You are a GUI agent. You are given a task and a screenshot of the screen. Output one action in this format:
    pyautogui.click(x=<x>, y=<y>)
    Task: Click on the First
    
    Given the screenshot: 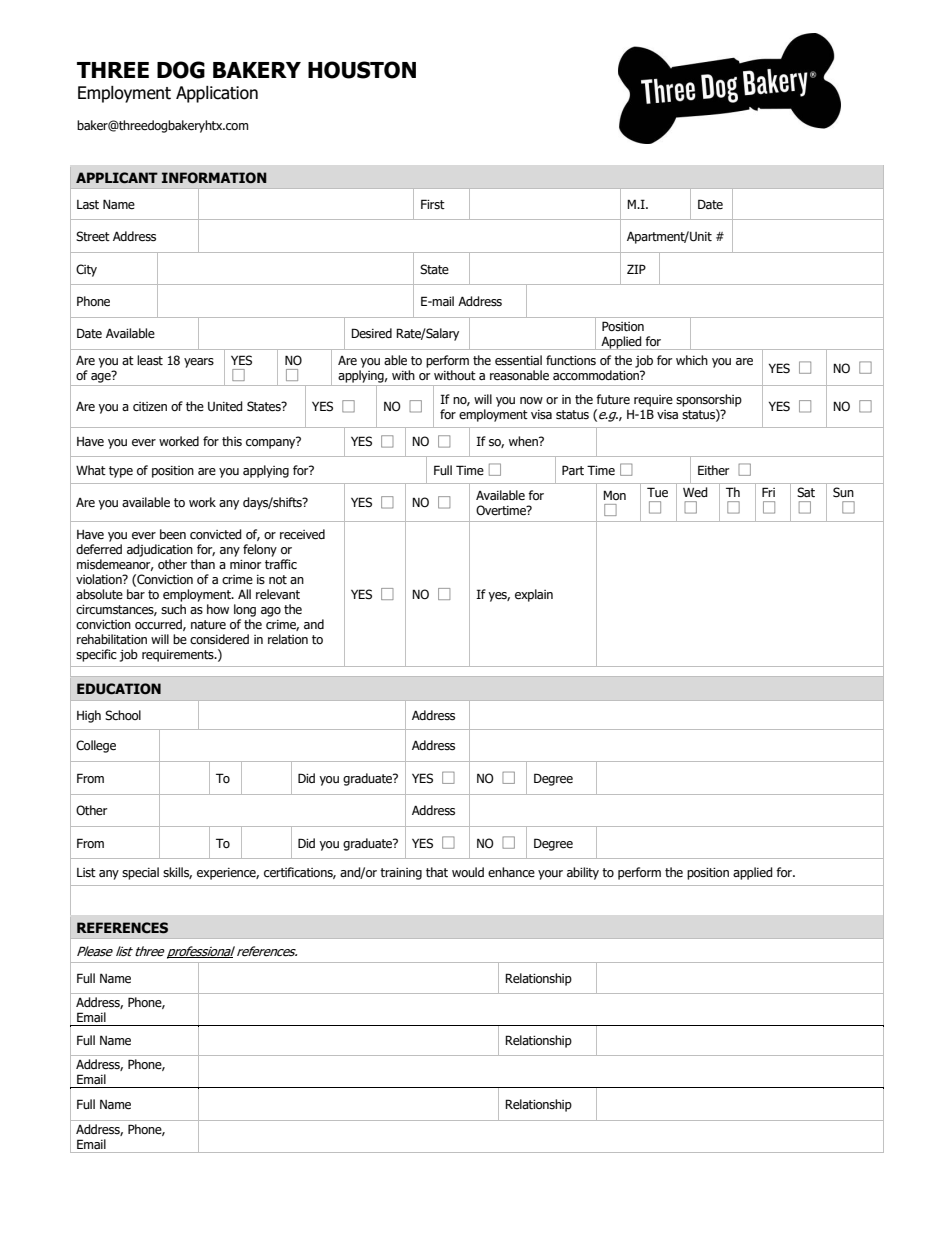 What is the action you would take?
    pyautogui.click(x=433, y=204)
